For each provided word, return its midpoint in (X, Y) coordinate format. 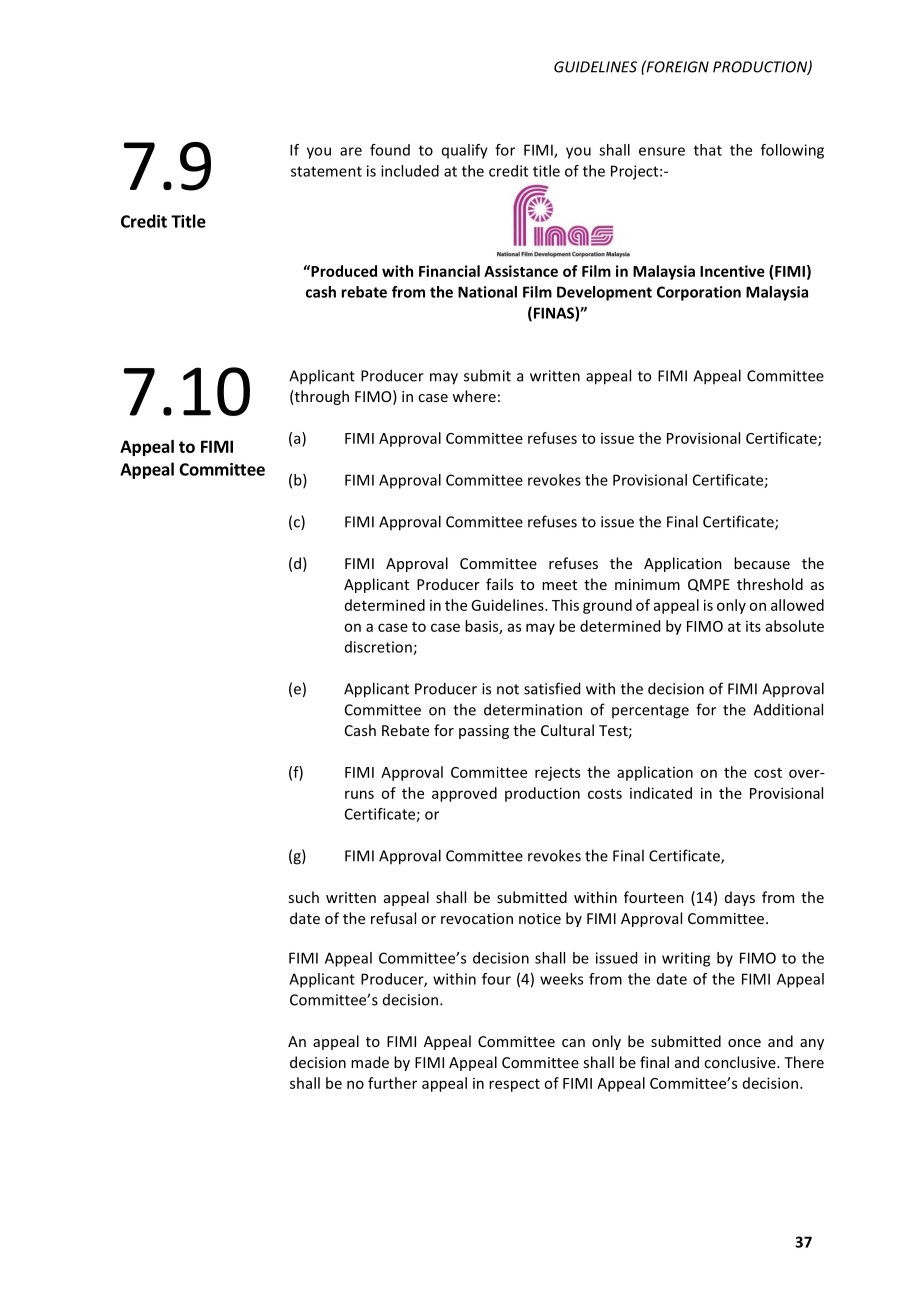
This (565, 605)
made (370, 1062)
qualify (465, 151)
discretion (379, 648)
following (792, 151)
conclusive (741, 1062)
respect (514, 1085)
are (351, 151)
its (753, 626)
